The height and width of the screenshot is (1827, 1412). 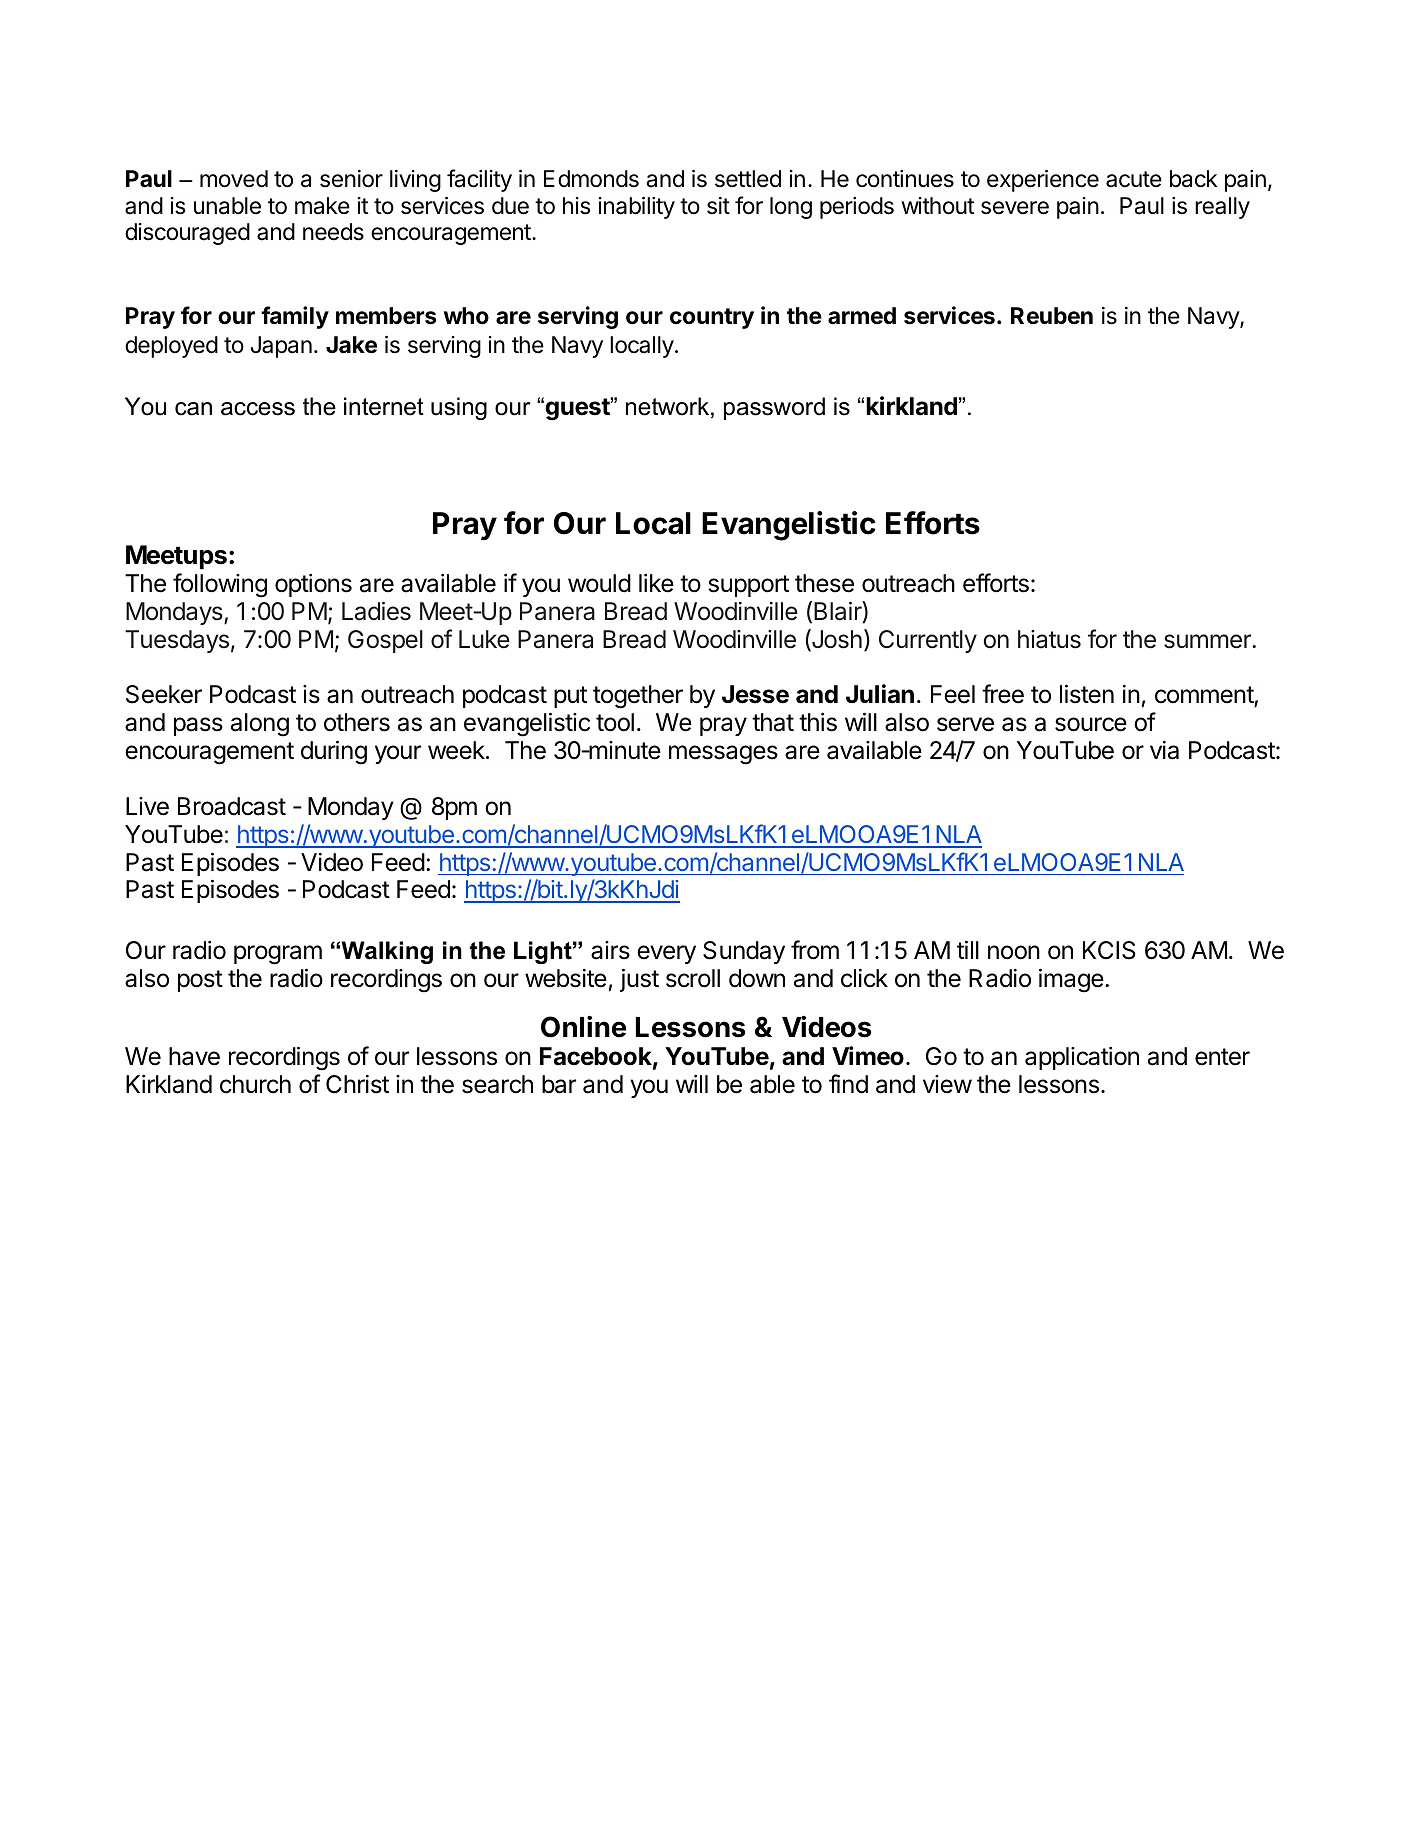 I want to click on Tuesdays, so click(x=177, y=641).
